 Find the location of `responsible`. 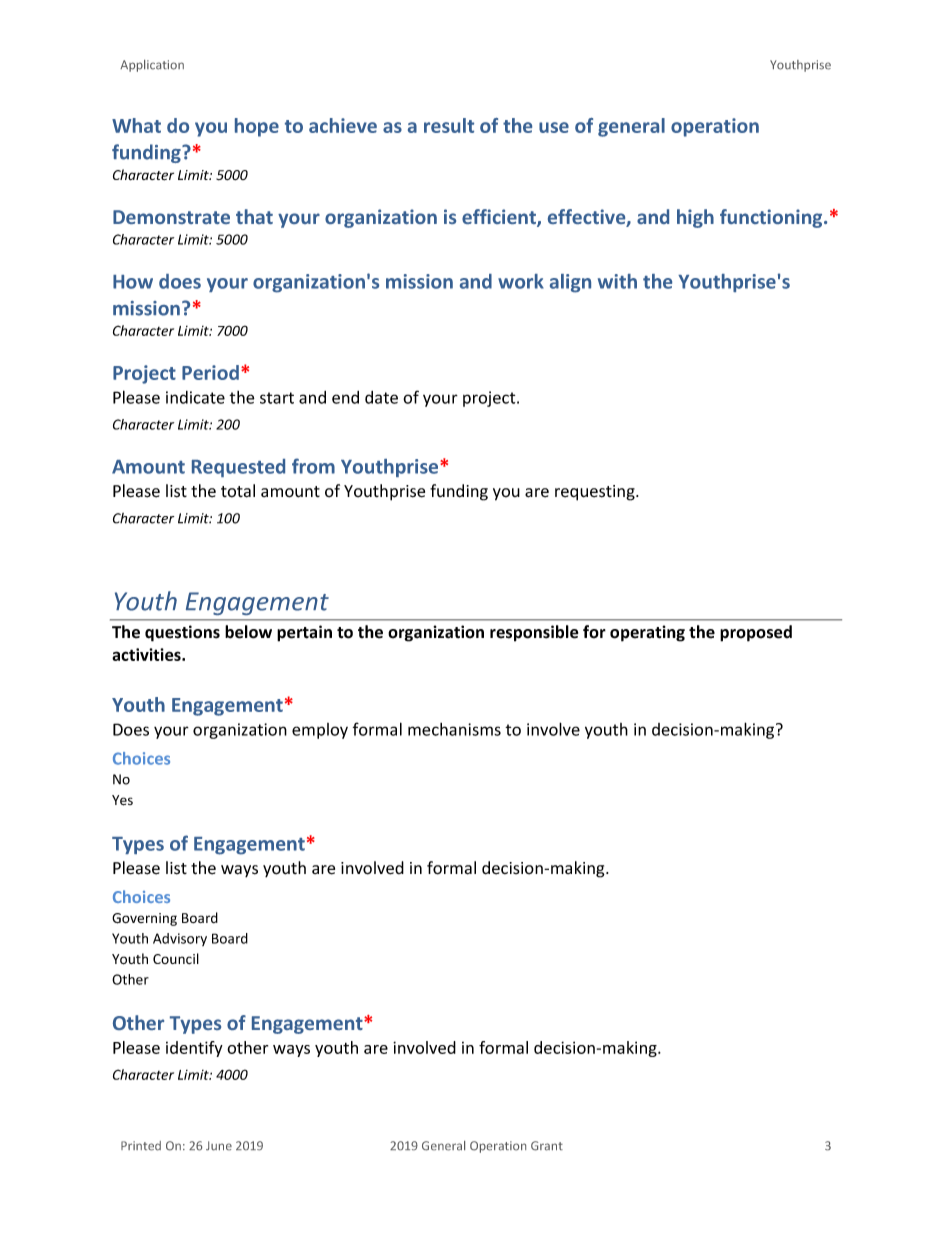

responsible is located at coordinates (534, 633).
